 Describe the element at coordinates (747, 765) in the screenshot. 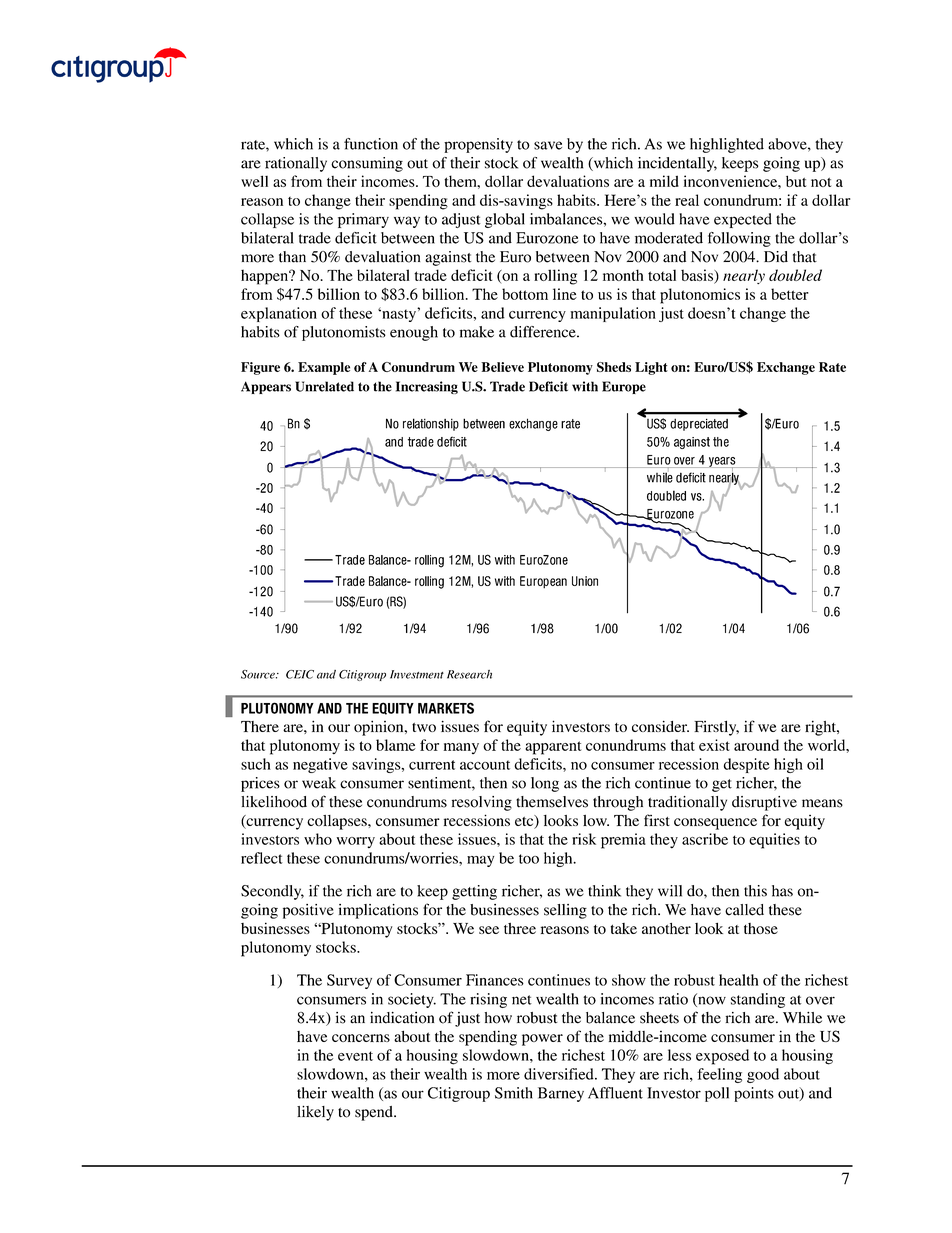

I see `despite` at that location.
